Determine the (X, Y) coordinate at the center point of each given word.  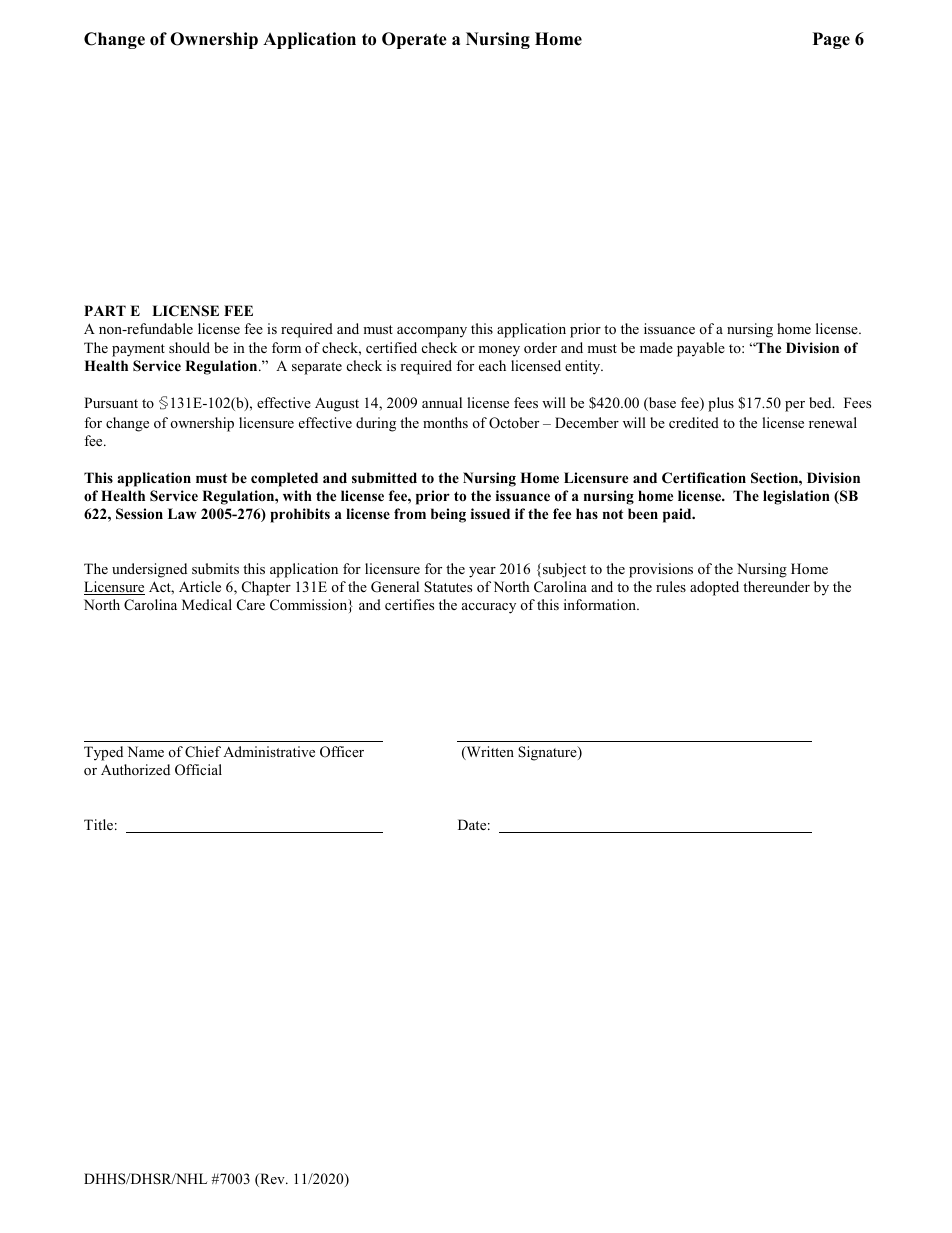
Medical (207, 604)
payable (701, 349)
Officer (342, 752)
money (499, 351)
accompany (432, 332)
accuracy (489, 608)
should (189, 347)
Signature (548, 753)
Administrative (269, 751)
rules (671, 586)
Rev (272, 1180)
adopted (714, 588)
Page (831, 40)
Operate (414, 40)
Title (98, 824)
